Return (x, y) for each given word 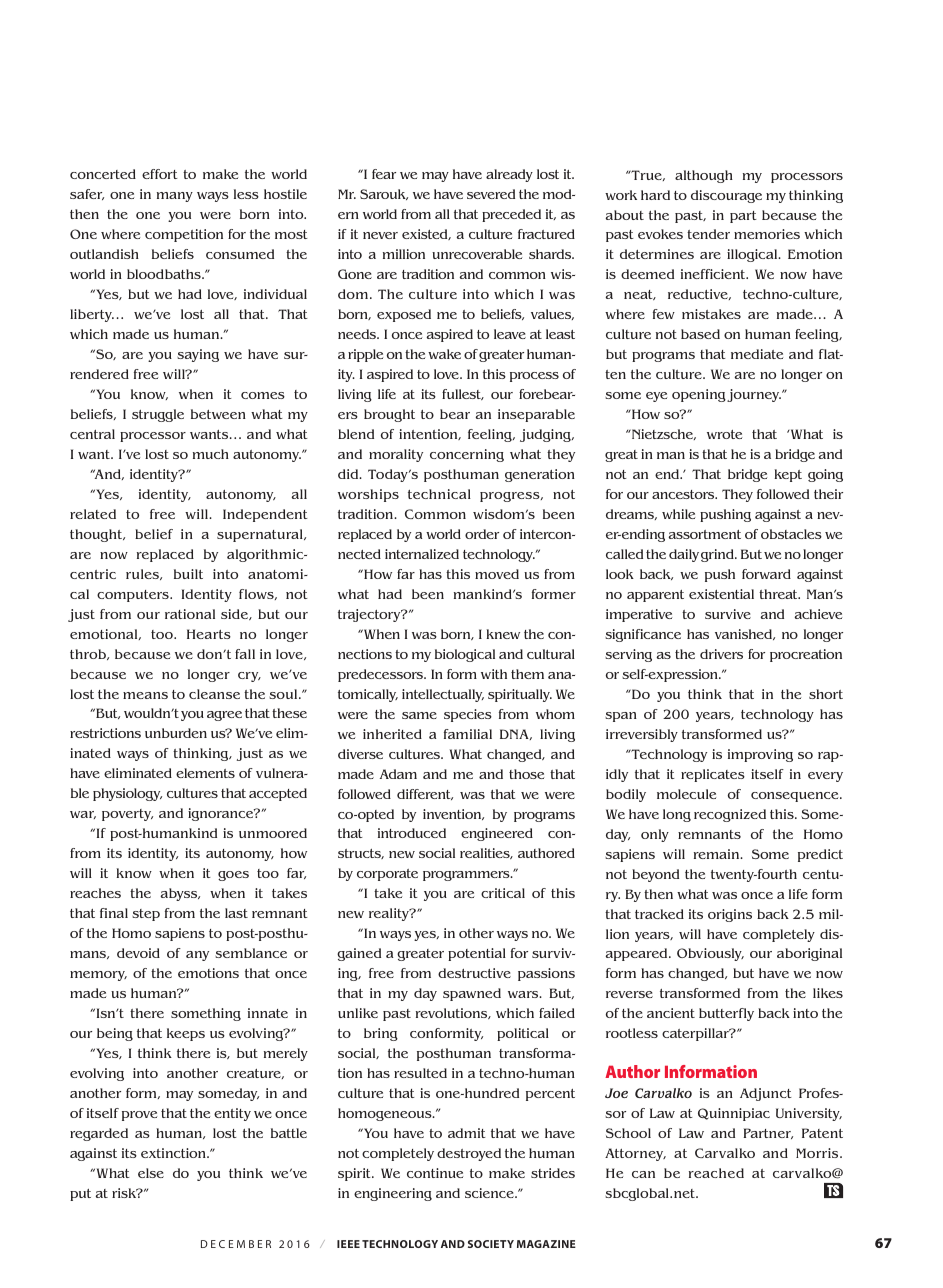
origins (730, 915)
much (211, 454)
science (490, 1193)
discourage (726, 196)
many (175, 197)
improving (760, 755)
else (151, 1173)
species (468, 715)
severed (491, 194)
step (146, 915)
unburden (176, 733)
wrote (724, 434)
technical (439, 494)
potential (477, 954)
